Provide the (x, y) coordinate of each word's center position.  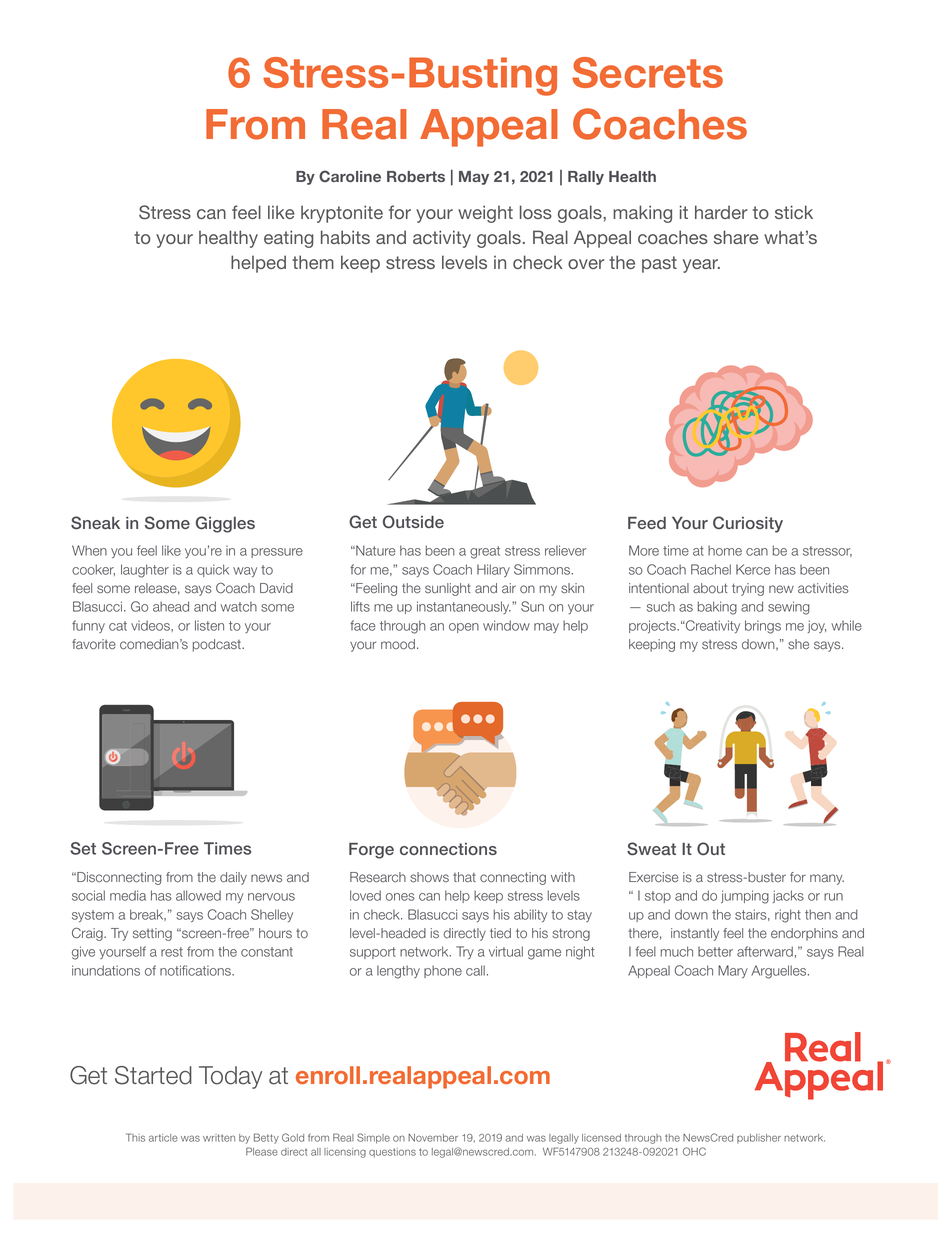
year (701, 266)
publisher (759, 1138)
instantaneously (464, 607)
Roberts (416, 176)
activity (442, 239)
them (313, 262)
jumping (745, 897)
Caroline (350, 176)
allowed (198, 895)
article (163, 1138)
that (464, 877)
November (433, 1138)
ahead (171, 606)
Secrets (647, 72)
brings (763, 627)
